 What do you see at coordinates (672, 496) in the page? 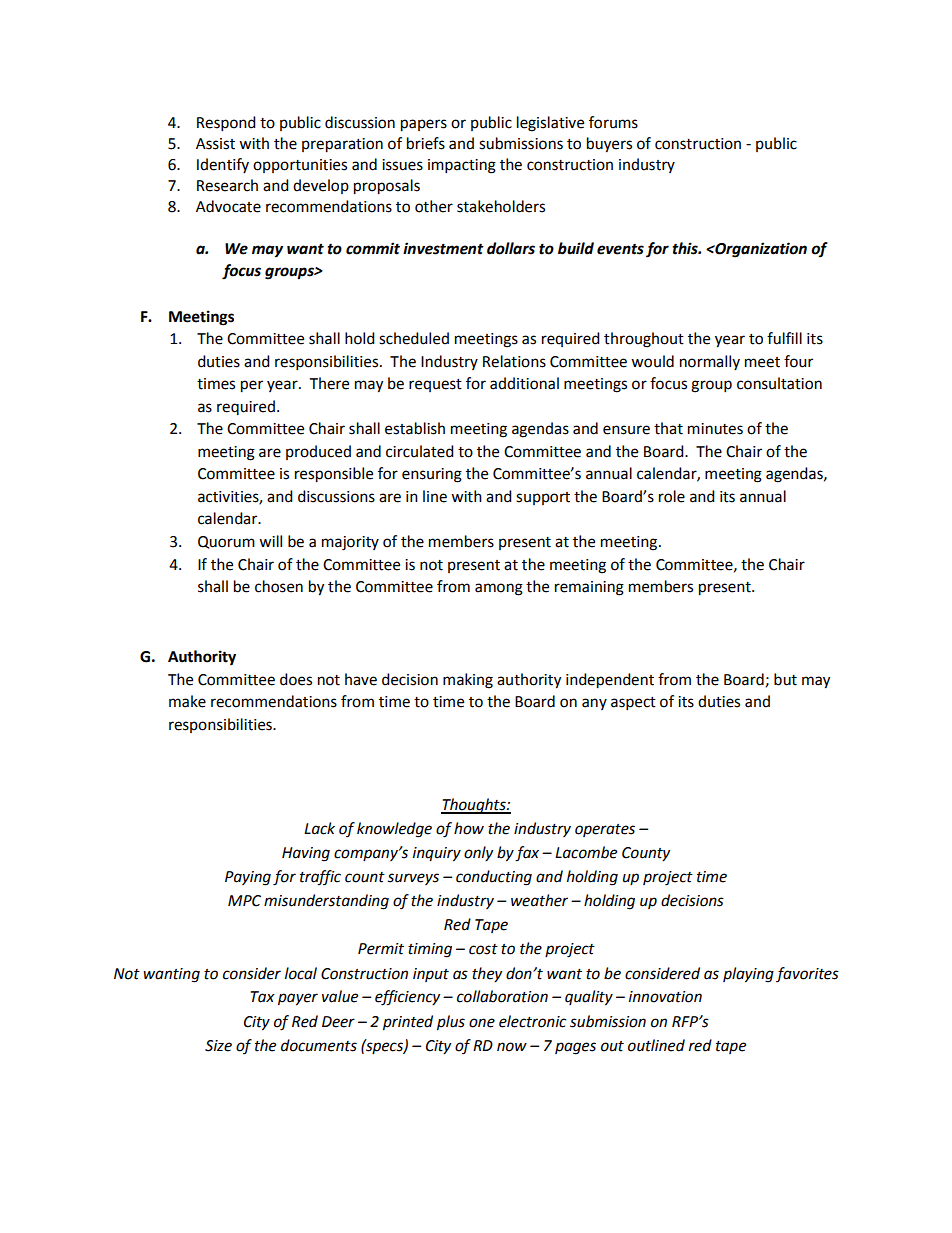
I see `role` at bounding box center [672, 496].
